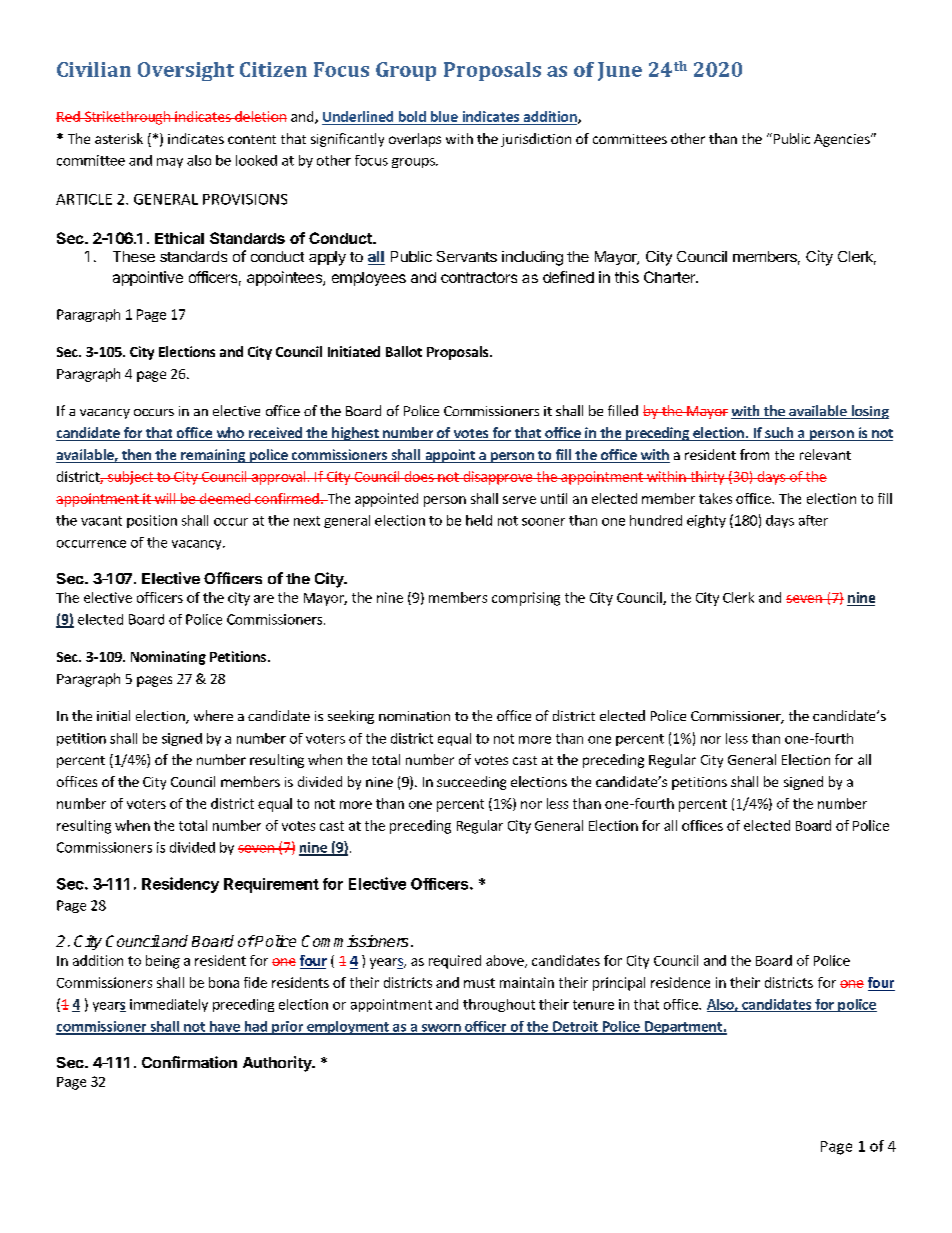 This screenshot has width=952, height=1233. I want to click on after, so click(813, 520).
